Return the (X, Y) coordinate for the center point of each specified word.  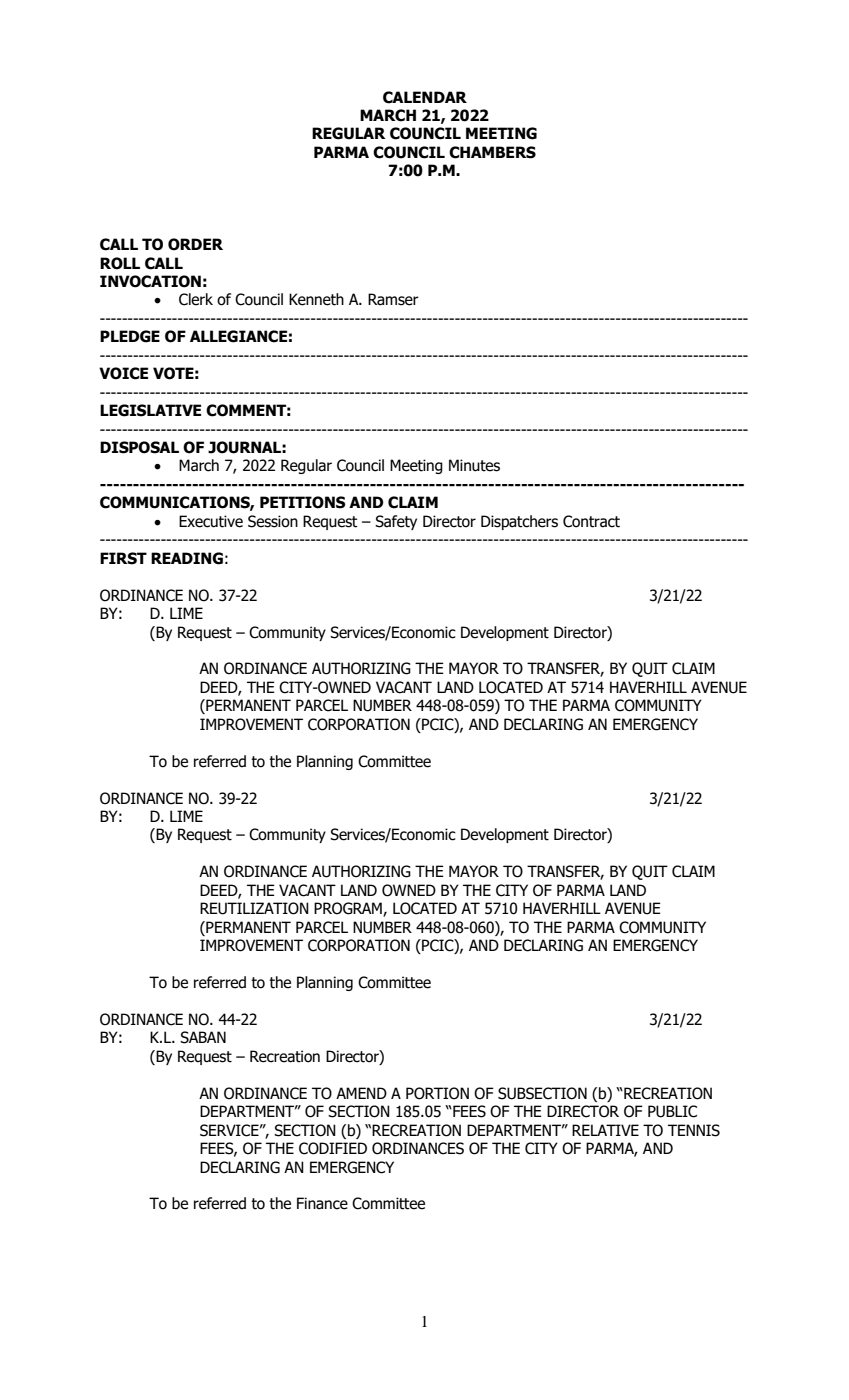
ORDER (195, 244)
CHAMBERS (492, 152)
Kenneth (316, 299)
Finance (322, 1203)
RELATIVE (605, 1130)
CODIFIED (333, 1148)
